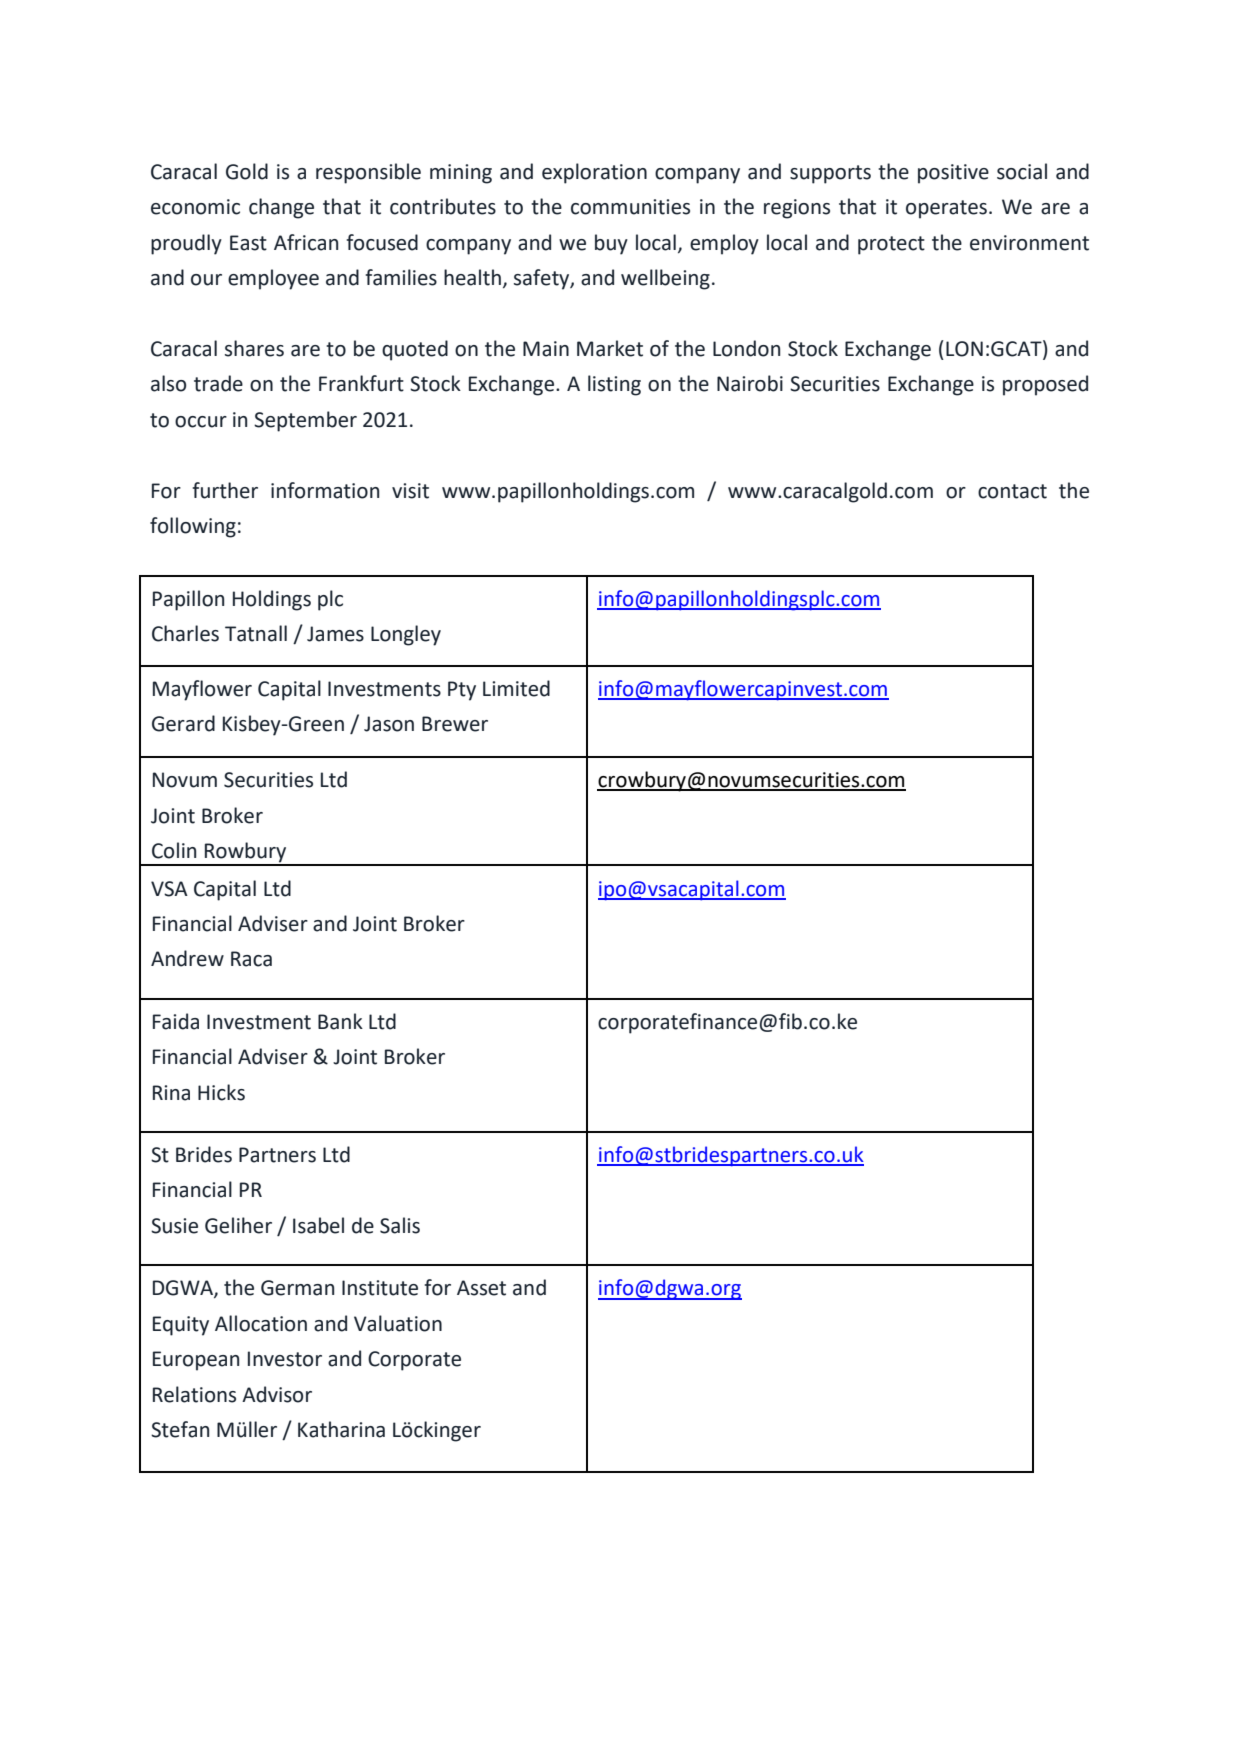  Describe the element at coordinates (398, 1323) in the screenshot. I see `Valuation` at that location.
